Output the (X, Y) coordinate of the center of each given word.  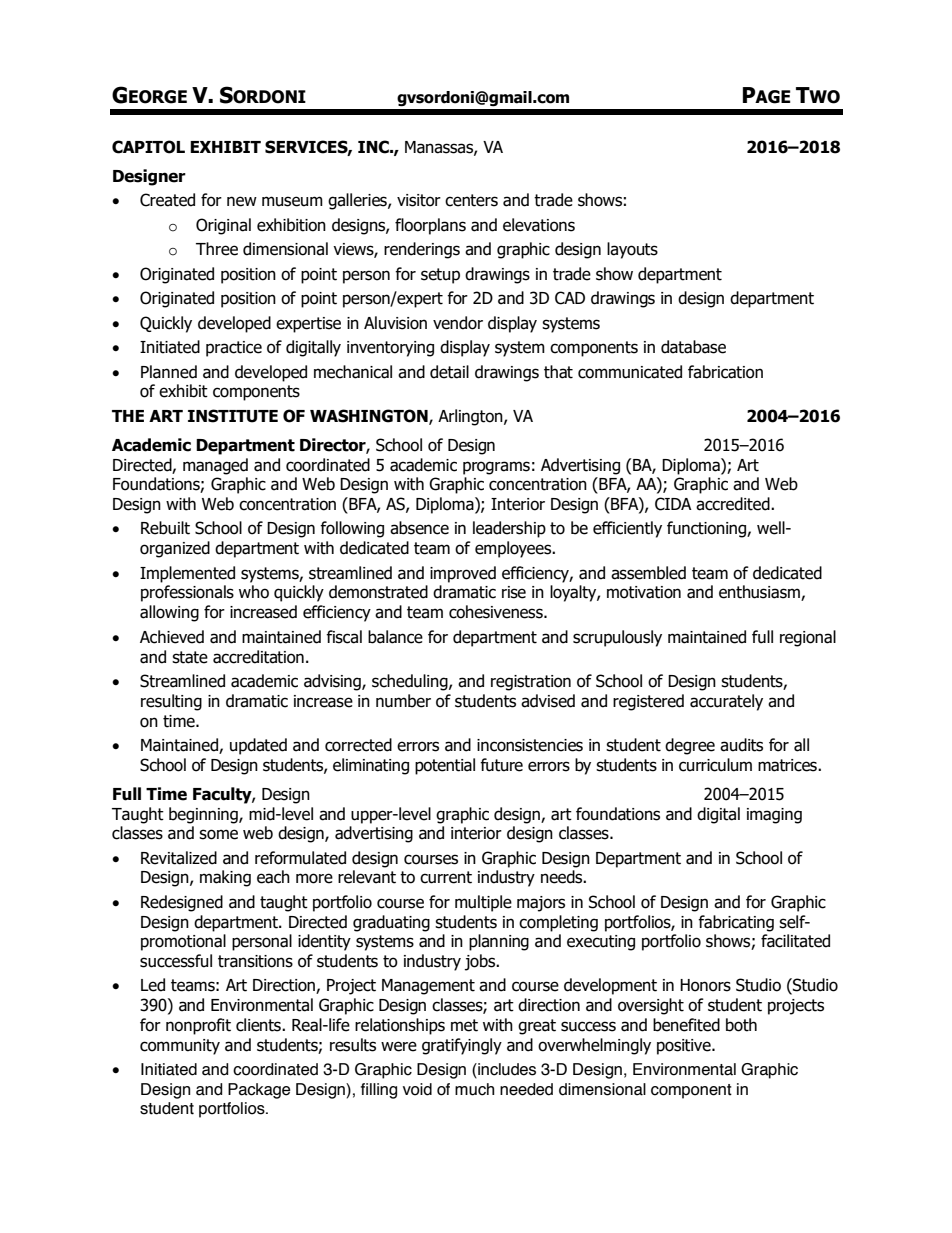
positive (685, 1047)
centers (471, 200)
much (474, 1089)
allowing (169, 613)
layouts (632, 250)
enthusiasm (760, 593)
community (180, 1047)
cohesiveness (497, 612)
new (242, 201)
